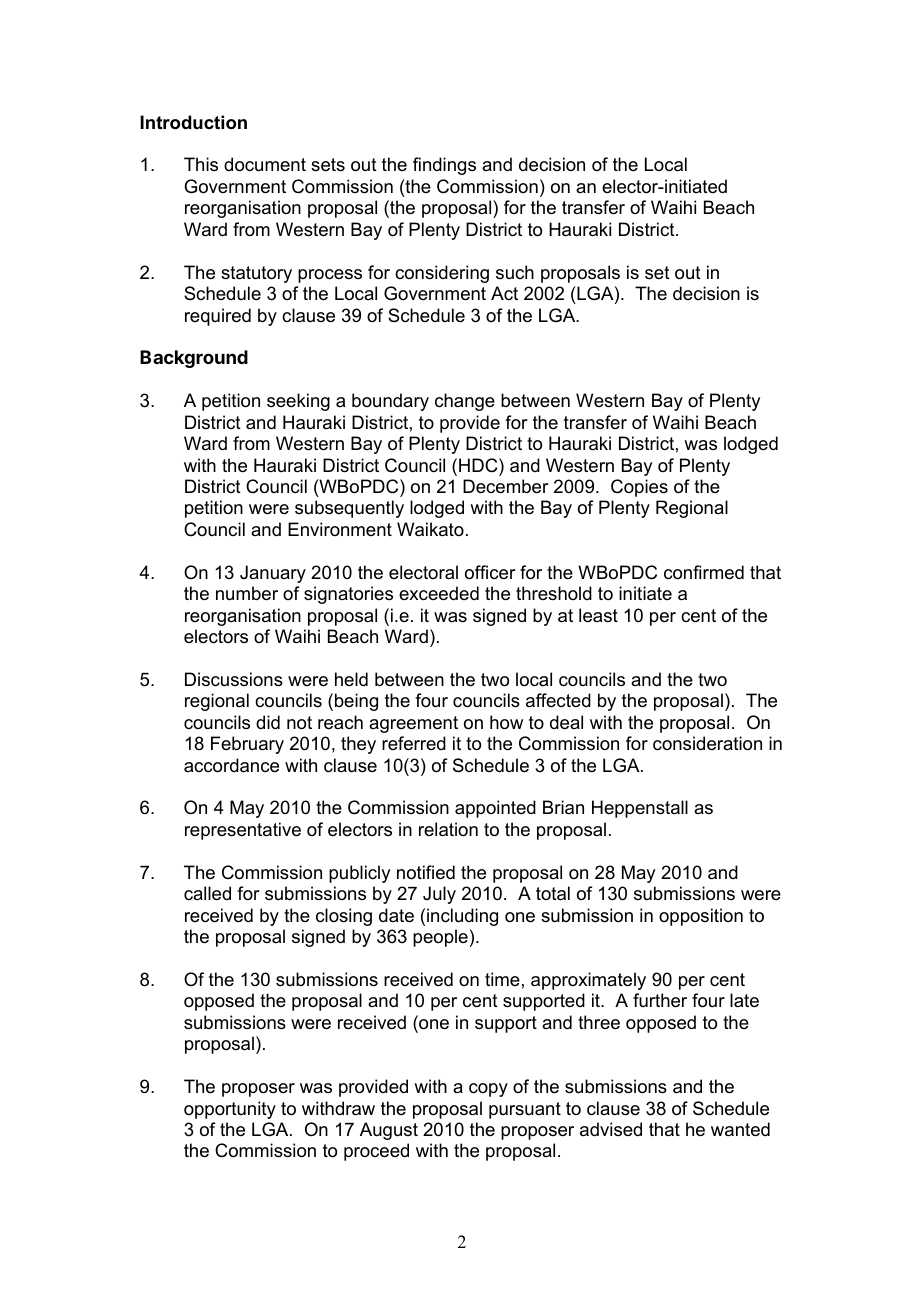 The height and width of the page is (1308, 924). Describe the element at coordinates (439, 593) in the page. I see `exceeded` at that location.
